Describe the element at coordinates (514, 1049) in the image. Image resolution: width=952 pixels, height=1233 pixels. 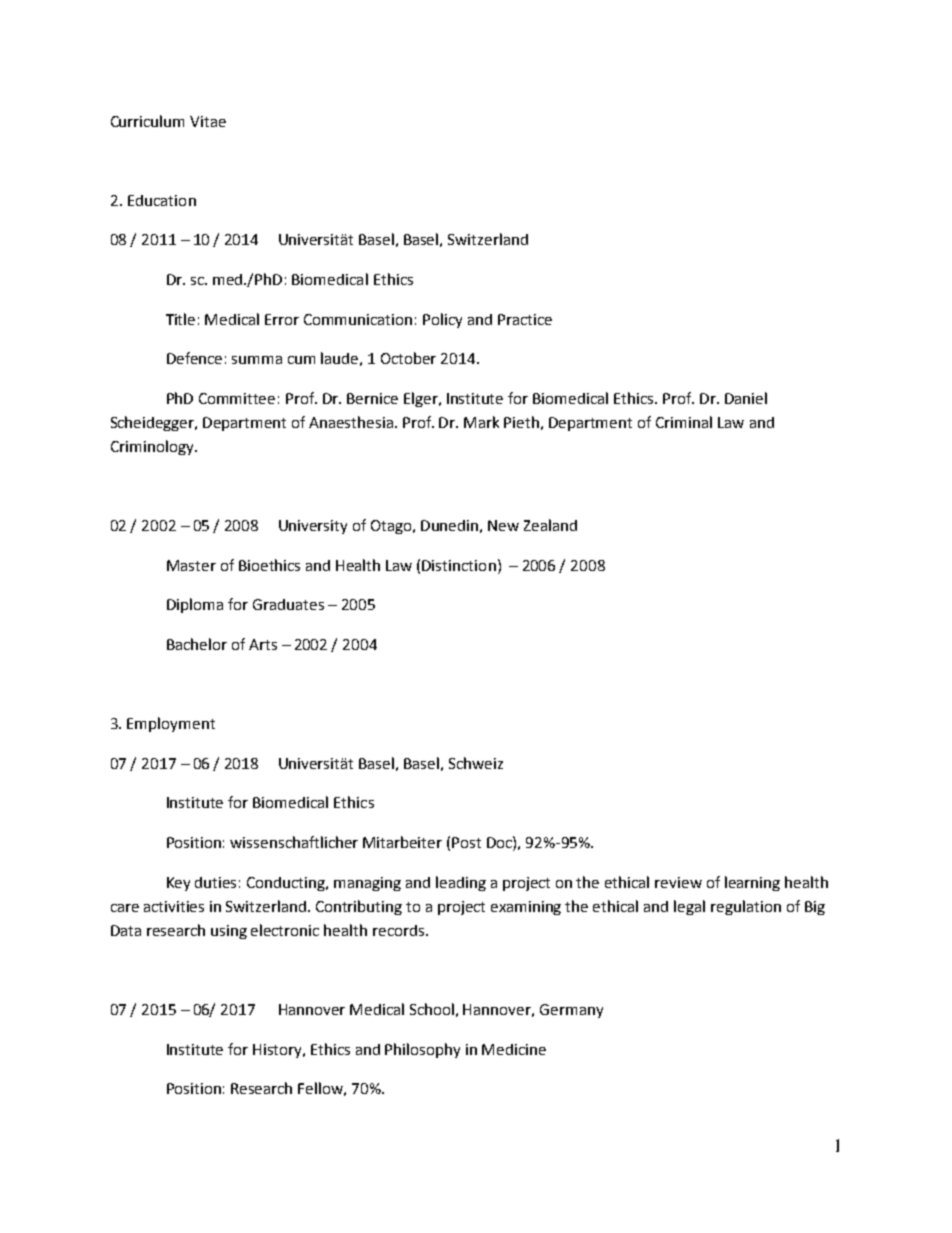
I see `Medicine` at that location.
